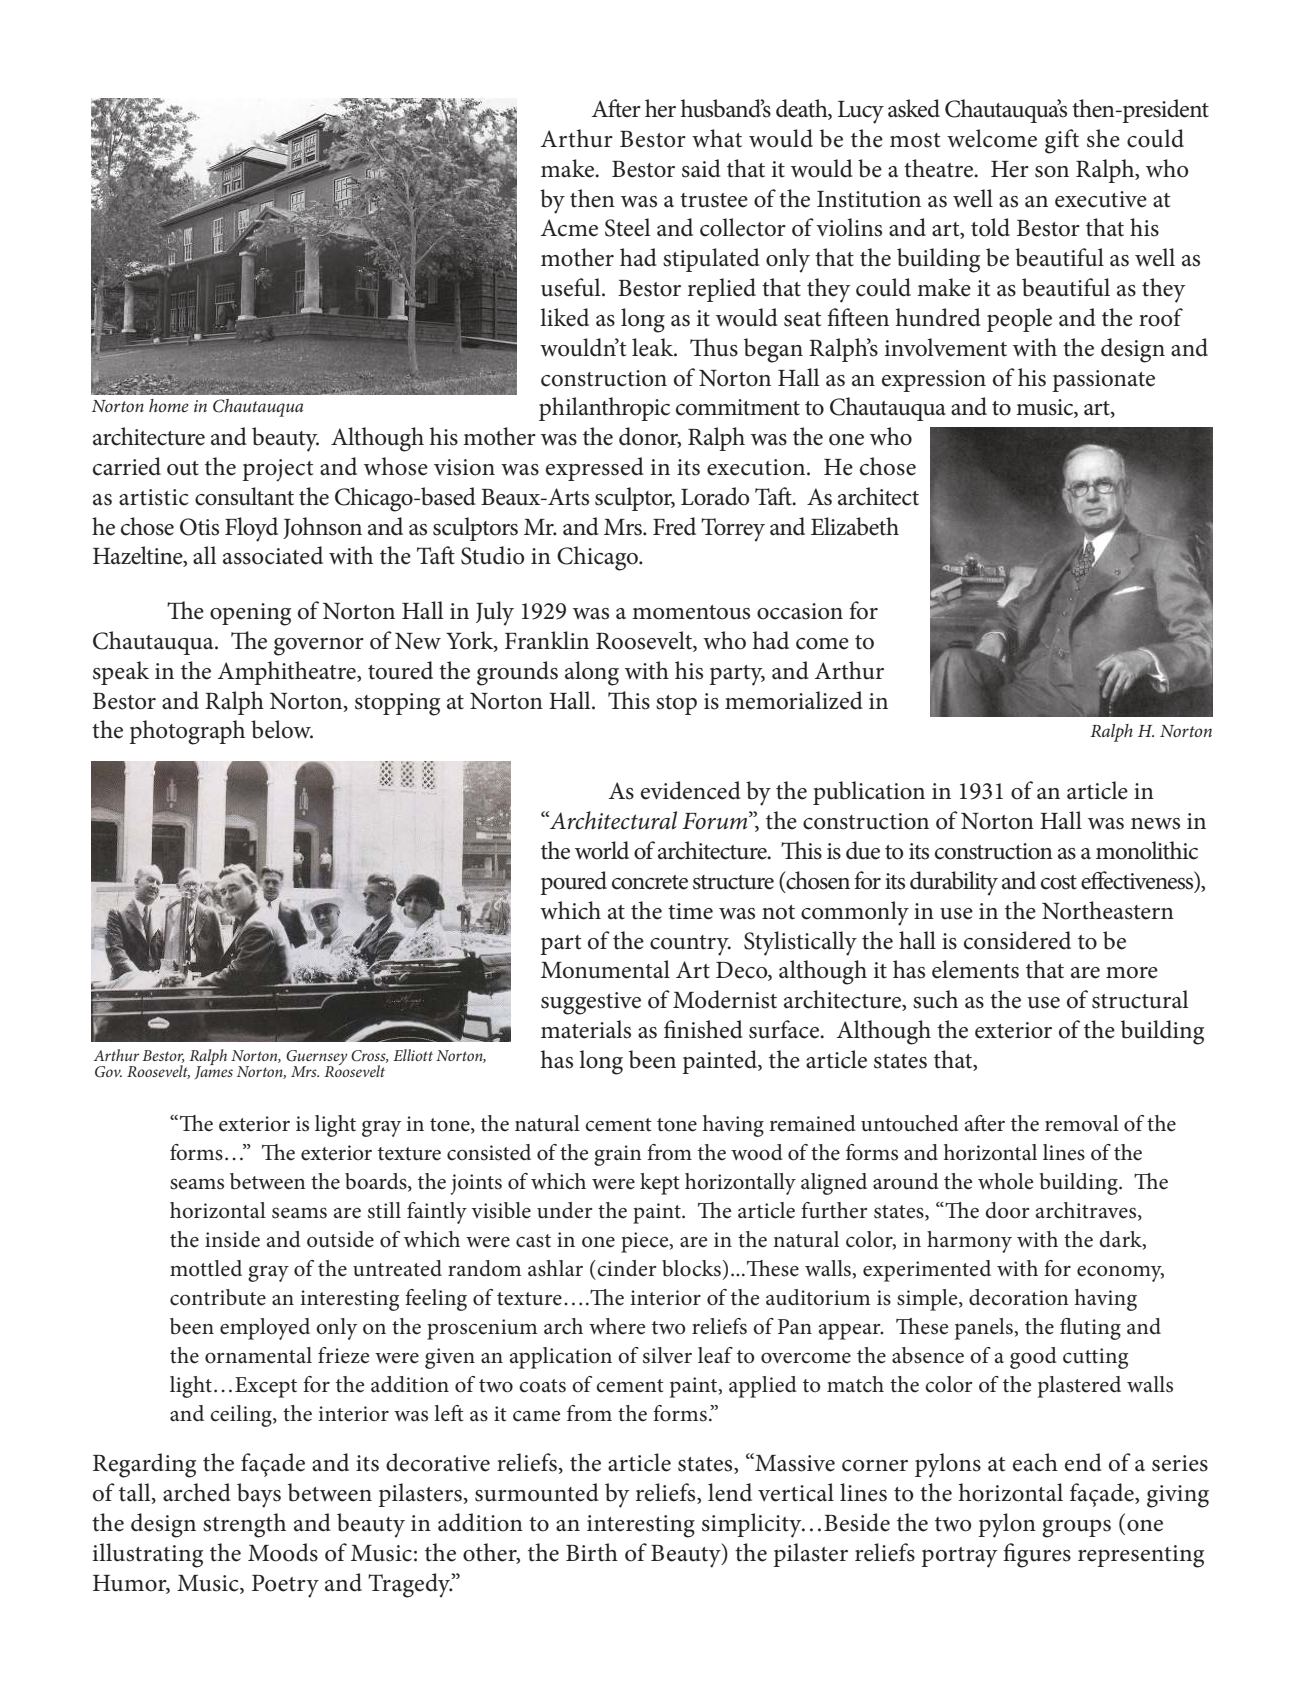 This screenshot has height=1690, width=1306. Describe the element at coordinates (602, 850) in the screenshot. I see `world` at that location.
